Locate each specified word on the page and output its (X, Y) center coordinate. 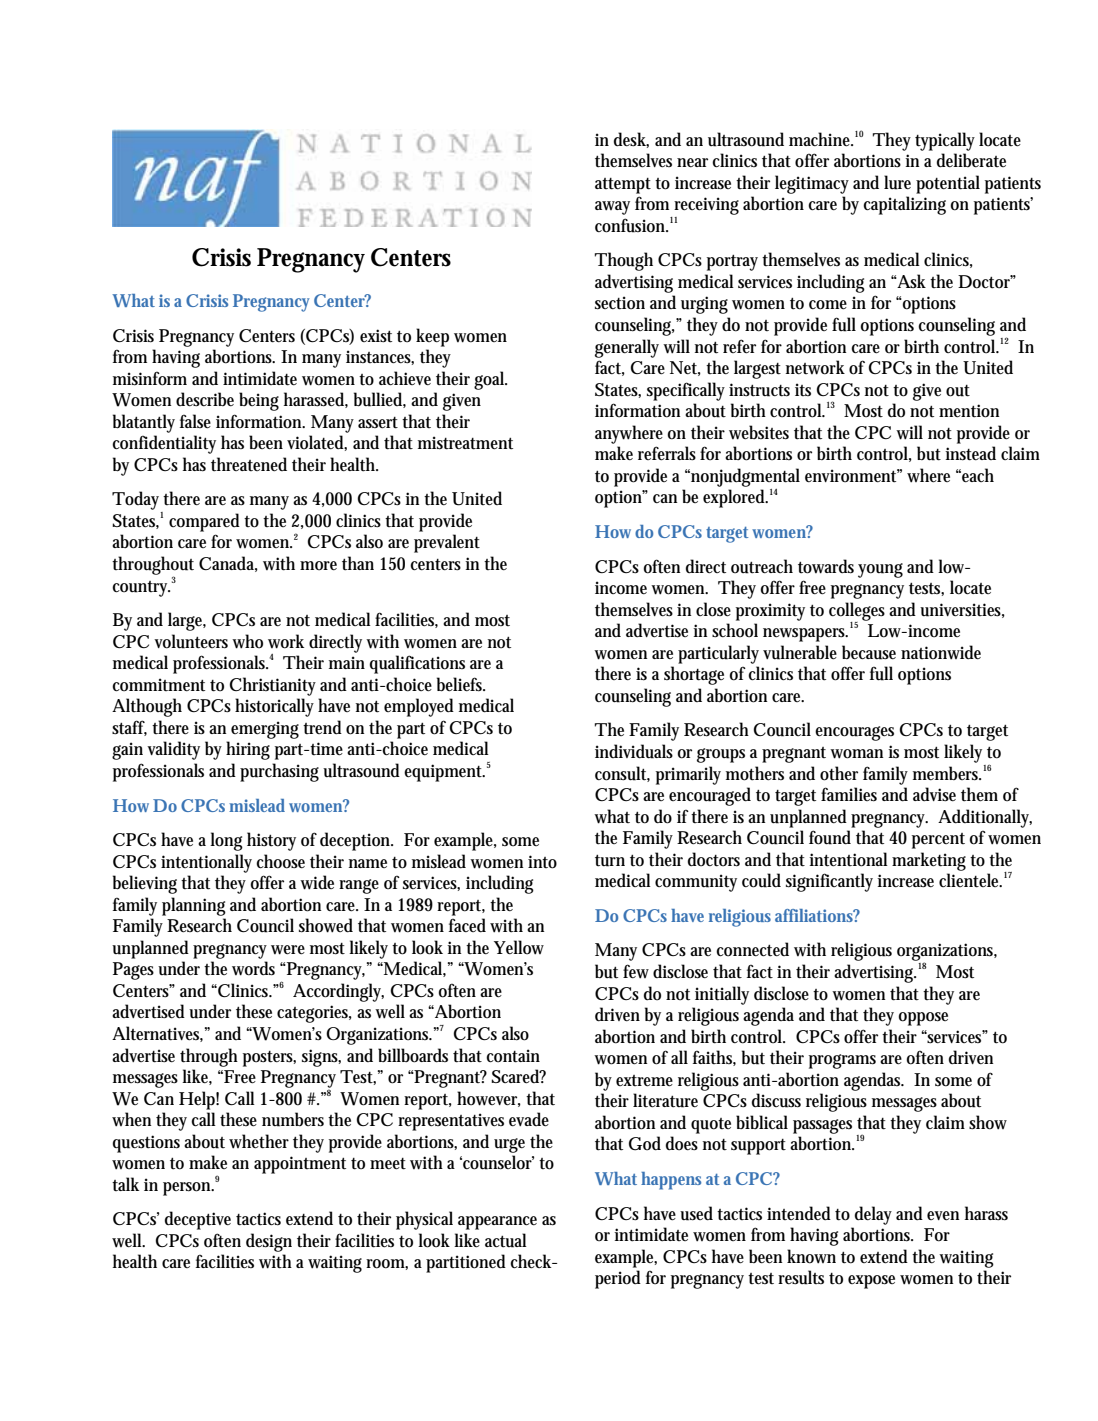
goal (490, 380)
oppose (923, 1019)
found (830, 837)
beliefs (461, 684)
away (612, 208)
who (247, 641)
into (542, 862)
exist (376, 336)
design (269, 1242)
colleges (857, 612)
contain (513, 1056)
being (259, 401)
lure (897, 182)
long (226, 841)
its (803, 389)
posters (269, 1059)
